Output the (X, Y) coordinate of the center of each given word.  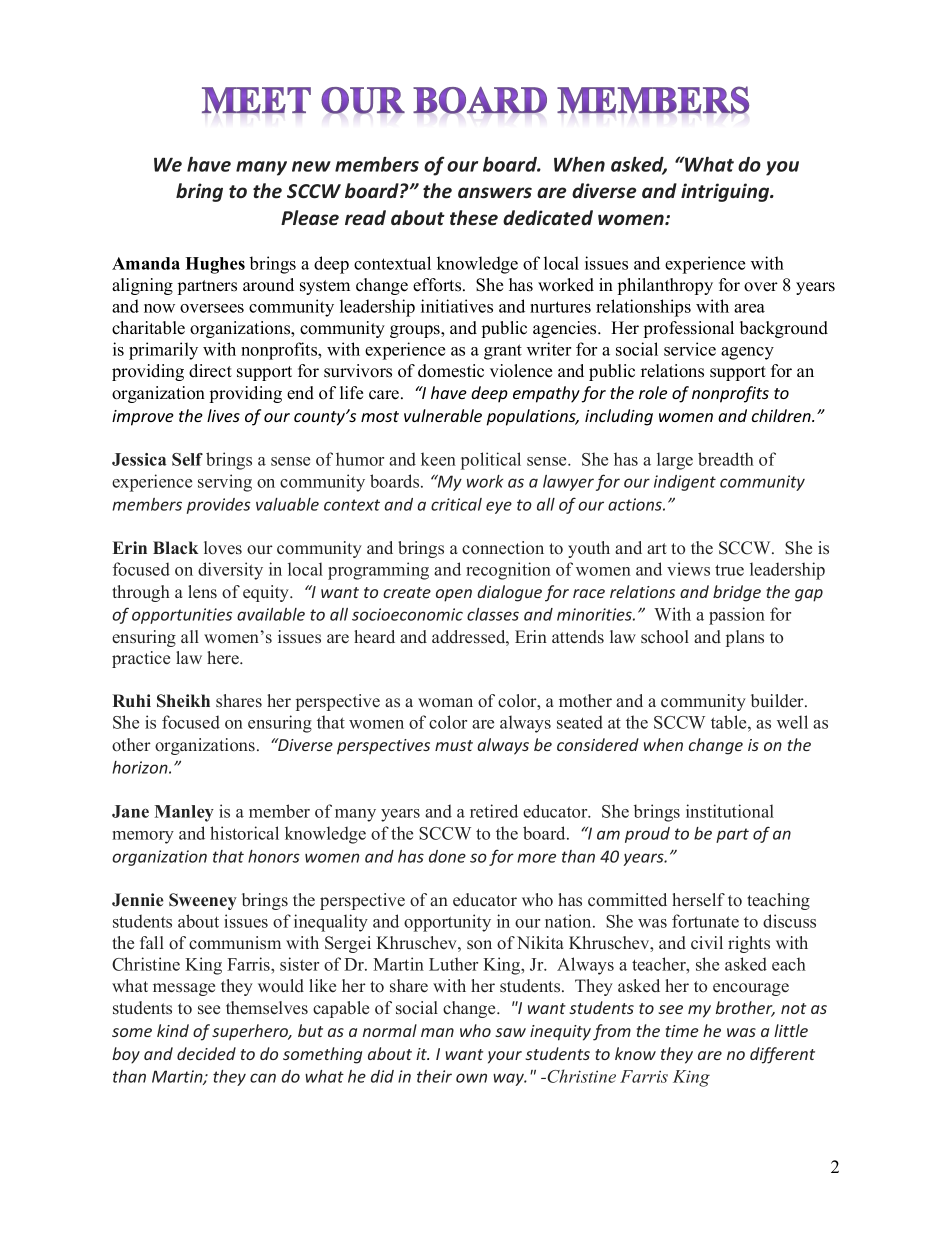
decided (206, 1053)
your (505, 1057)
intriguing (726, 192)
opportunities (182, 616)
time (682, 1031)
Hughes (215, 265)
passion (737, 616)
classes (493, 614)
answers (495, 193)
